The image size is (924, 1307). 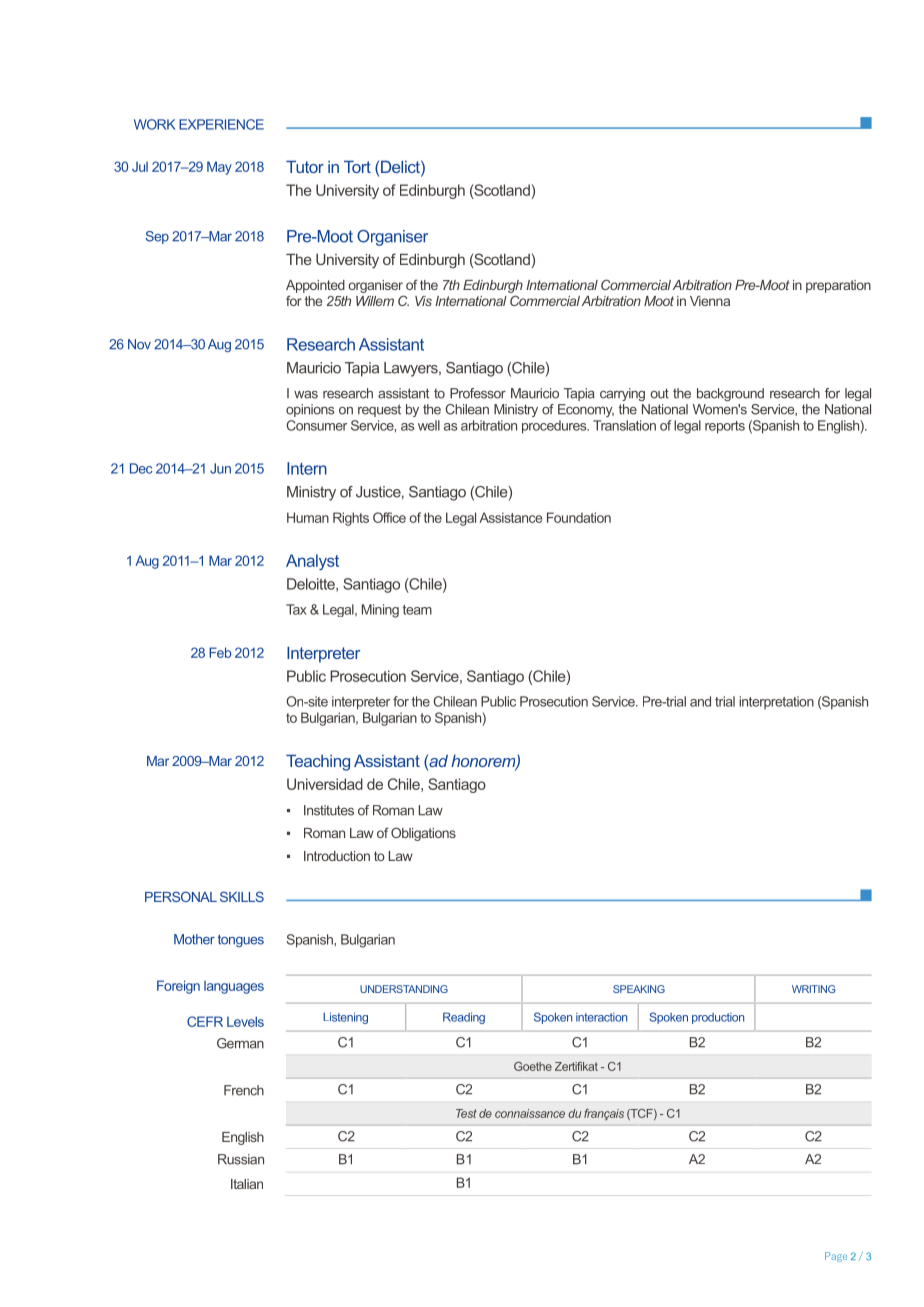 What do you see at coordinates (725, 427) in the screenshot?
I see `reports` at bounding box center [725, 427].
